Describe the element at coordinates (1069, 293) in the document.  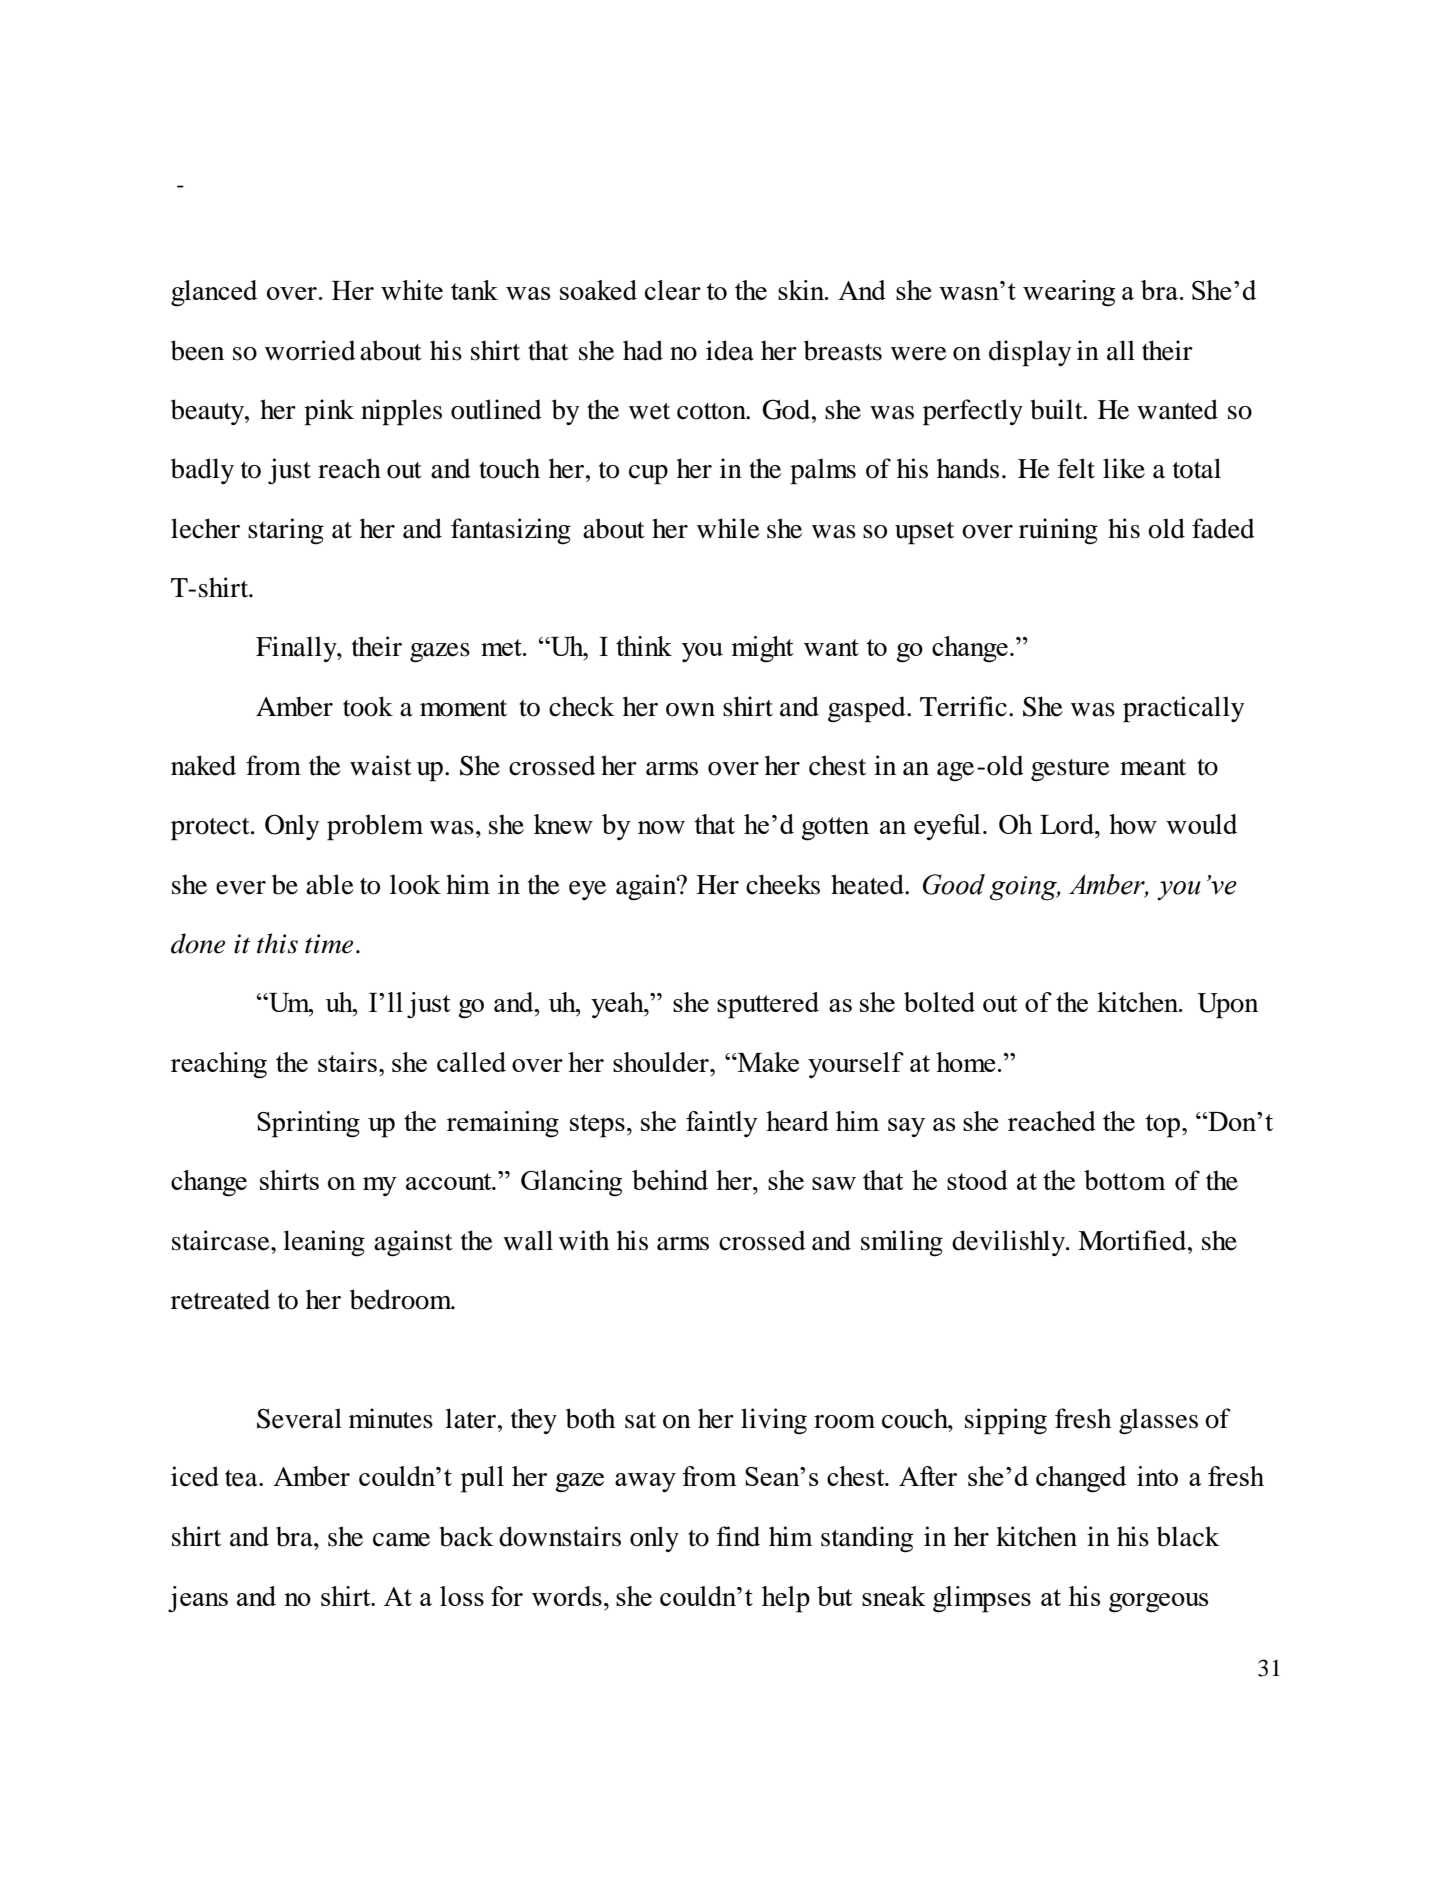
I see `wearing` at that location.
